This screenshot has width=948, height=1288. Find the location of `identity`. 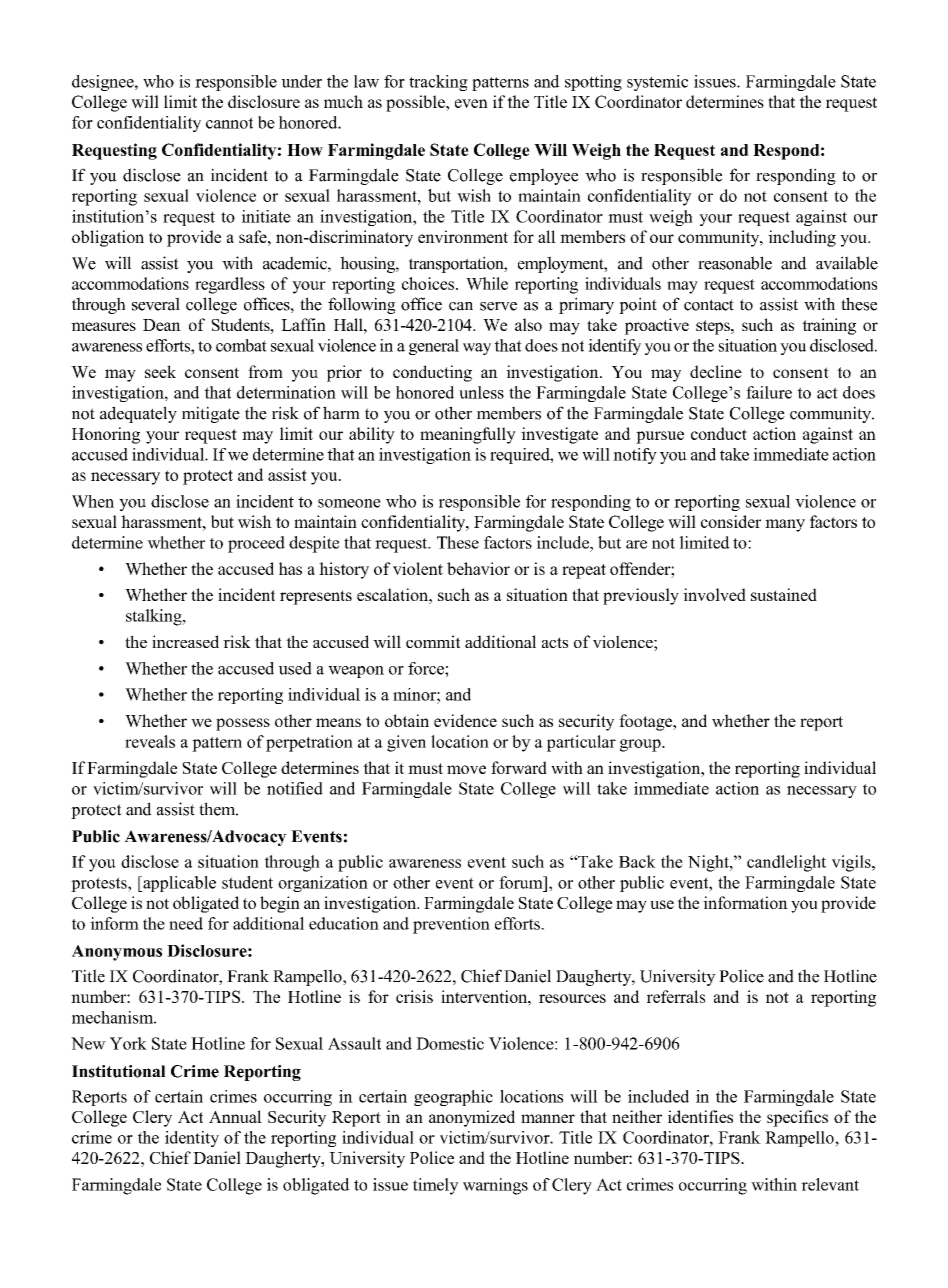

identity is located at coordinates (192, 1139).
